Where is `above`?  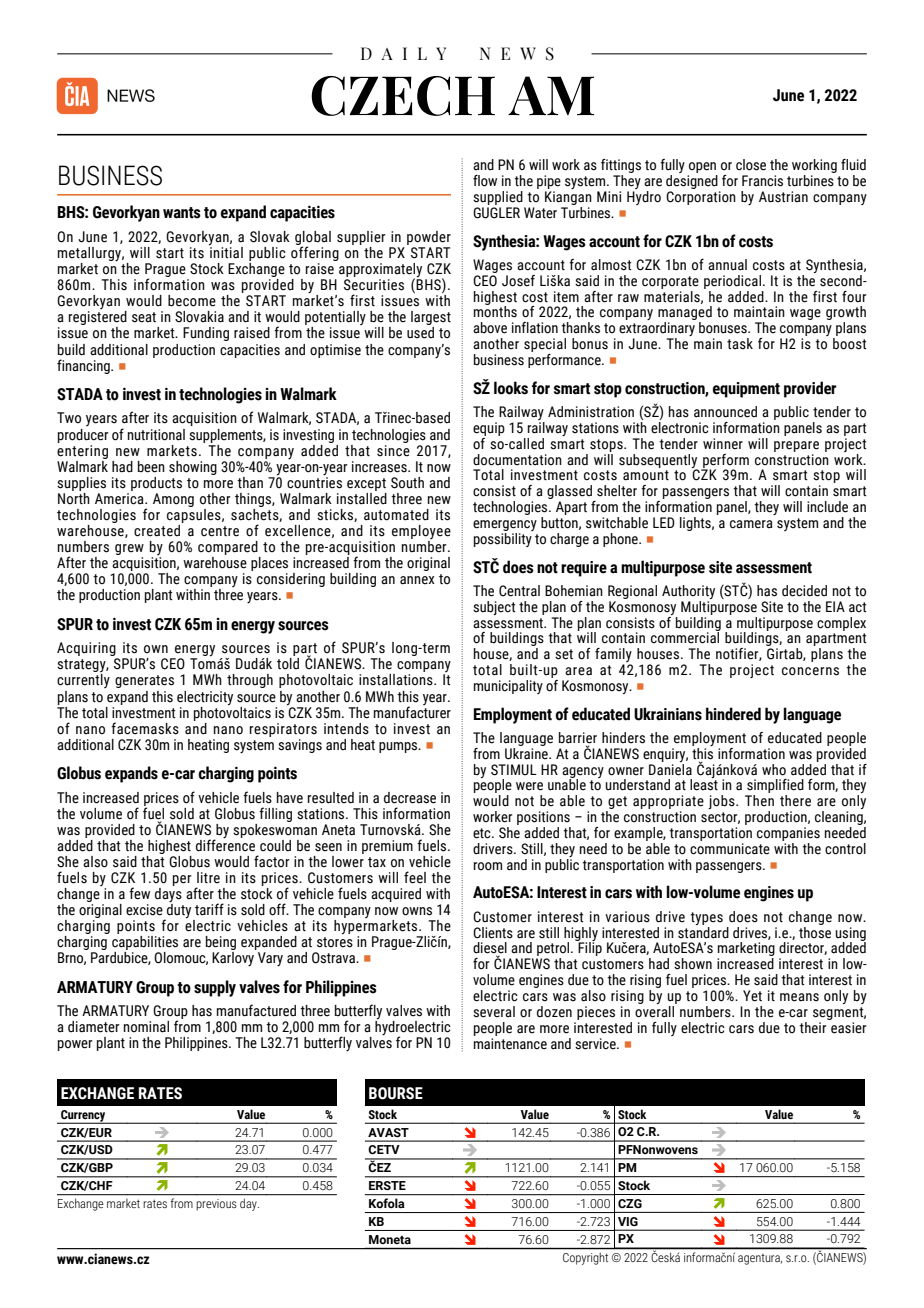
above is located at coordinates (490, 328).
